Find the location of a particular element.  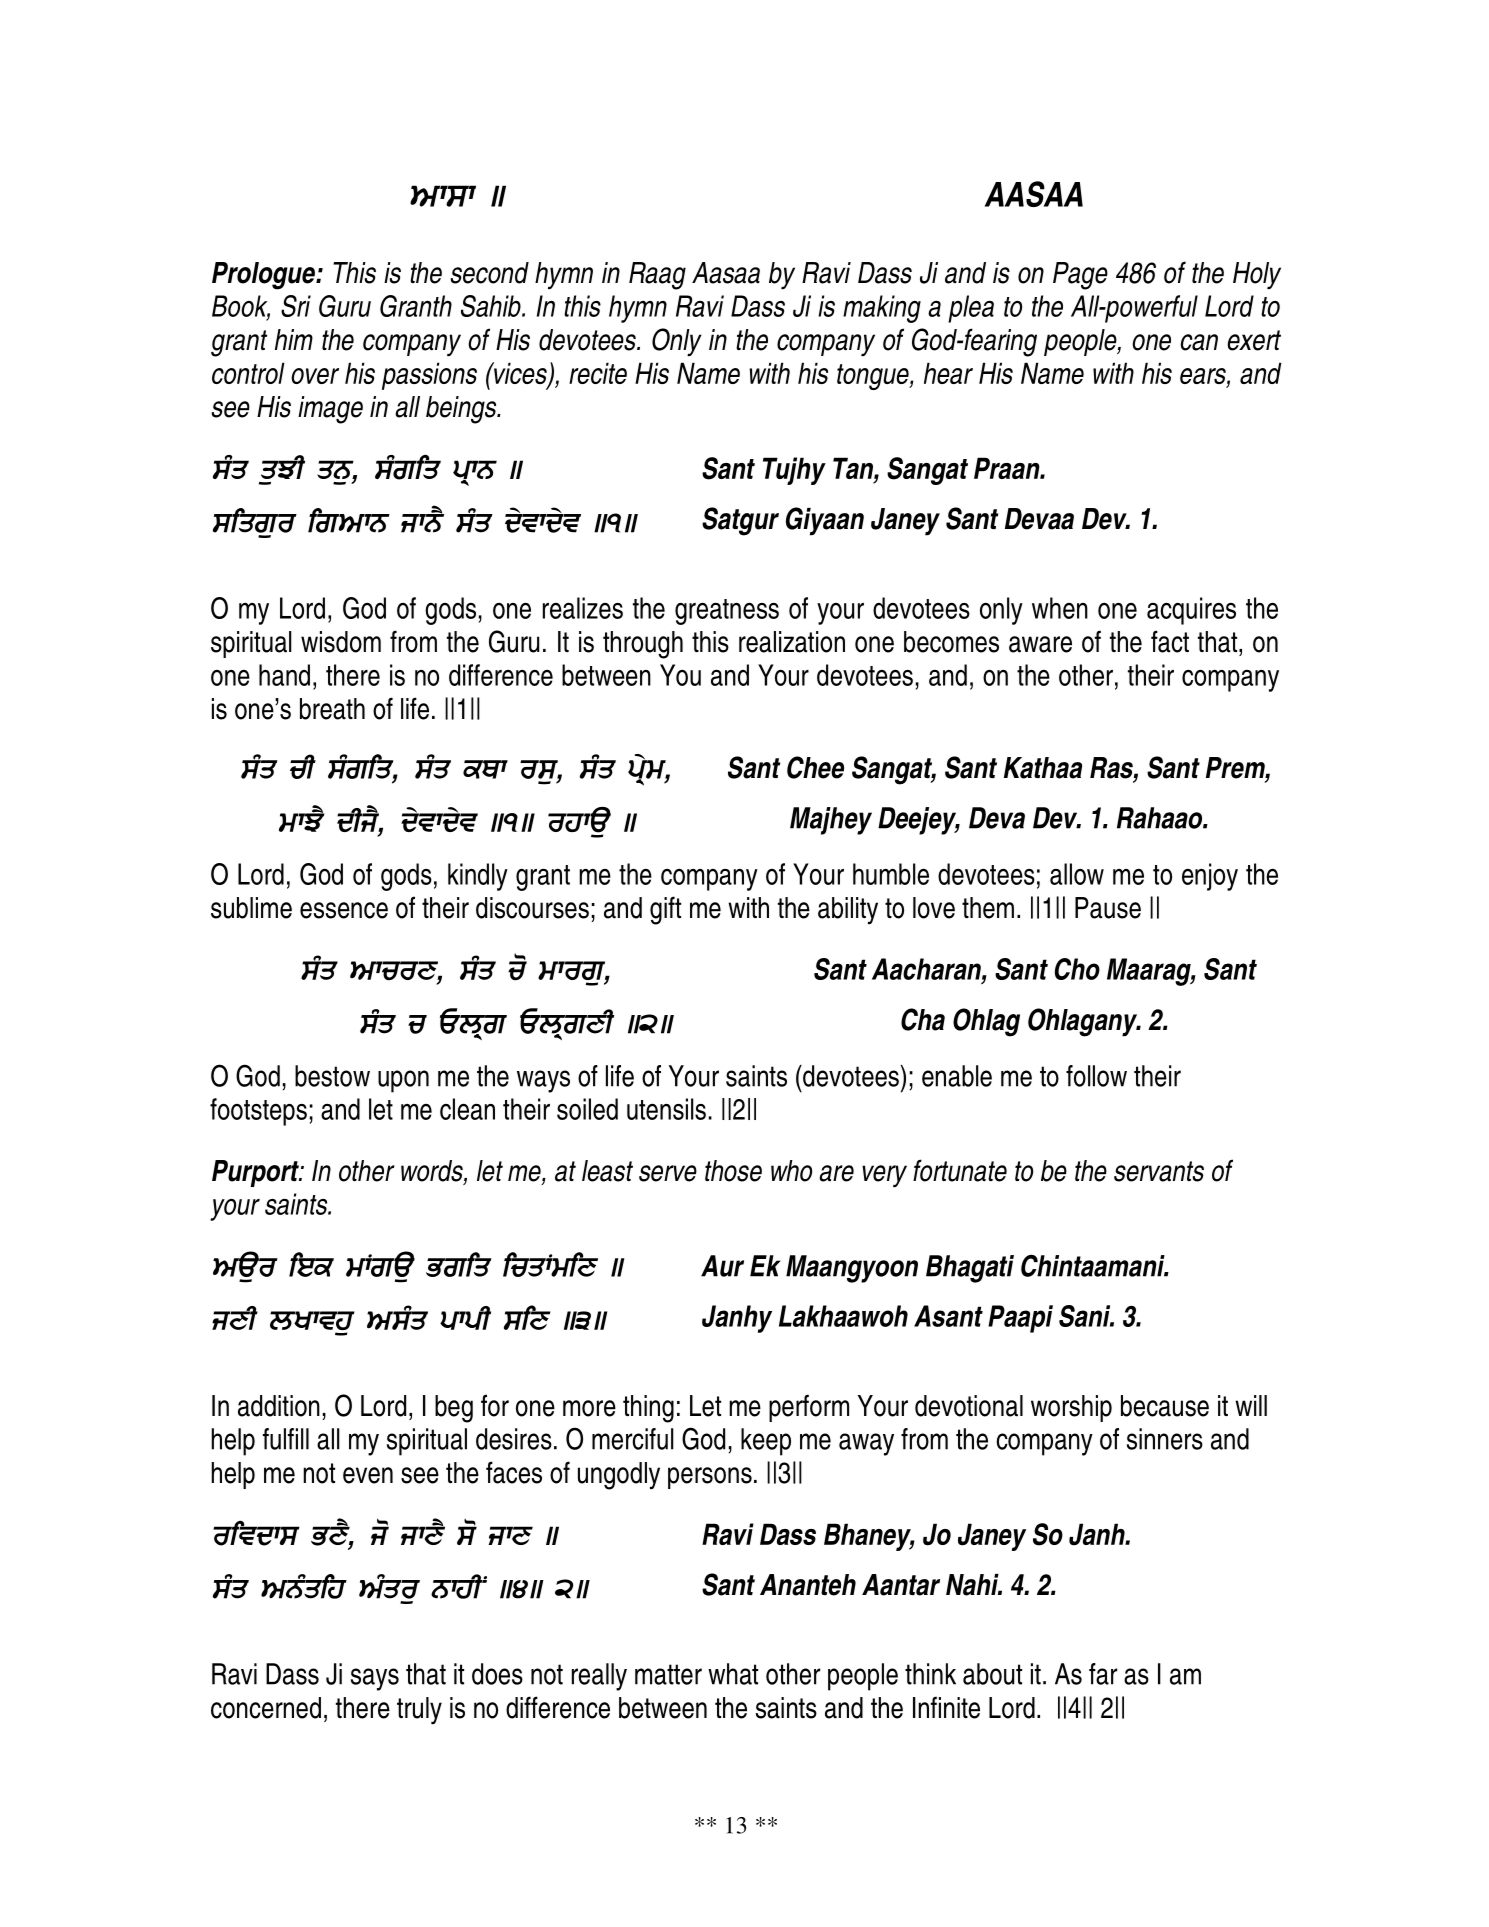

says is located at coordinates (375, 1679).
